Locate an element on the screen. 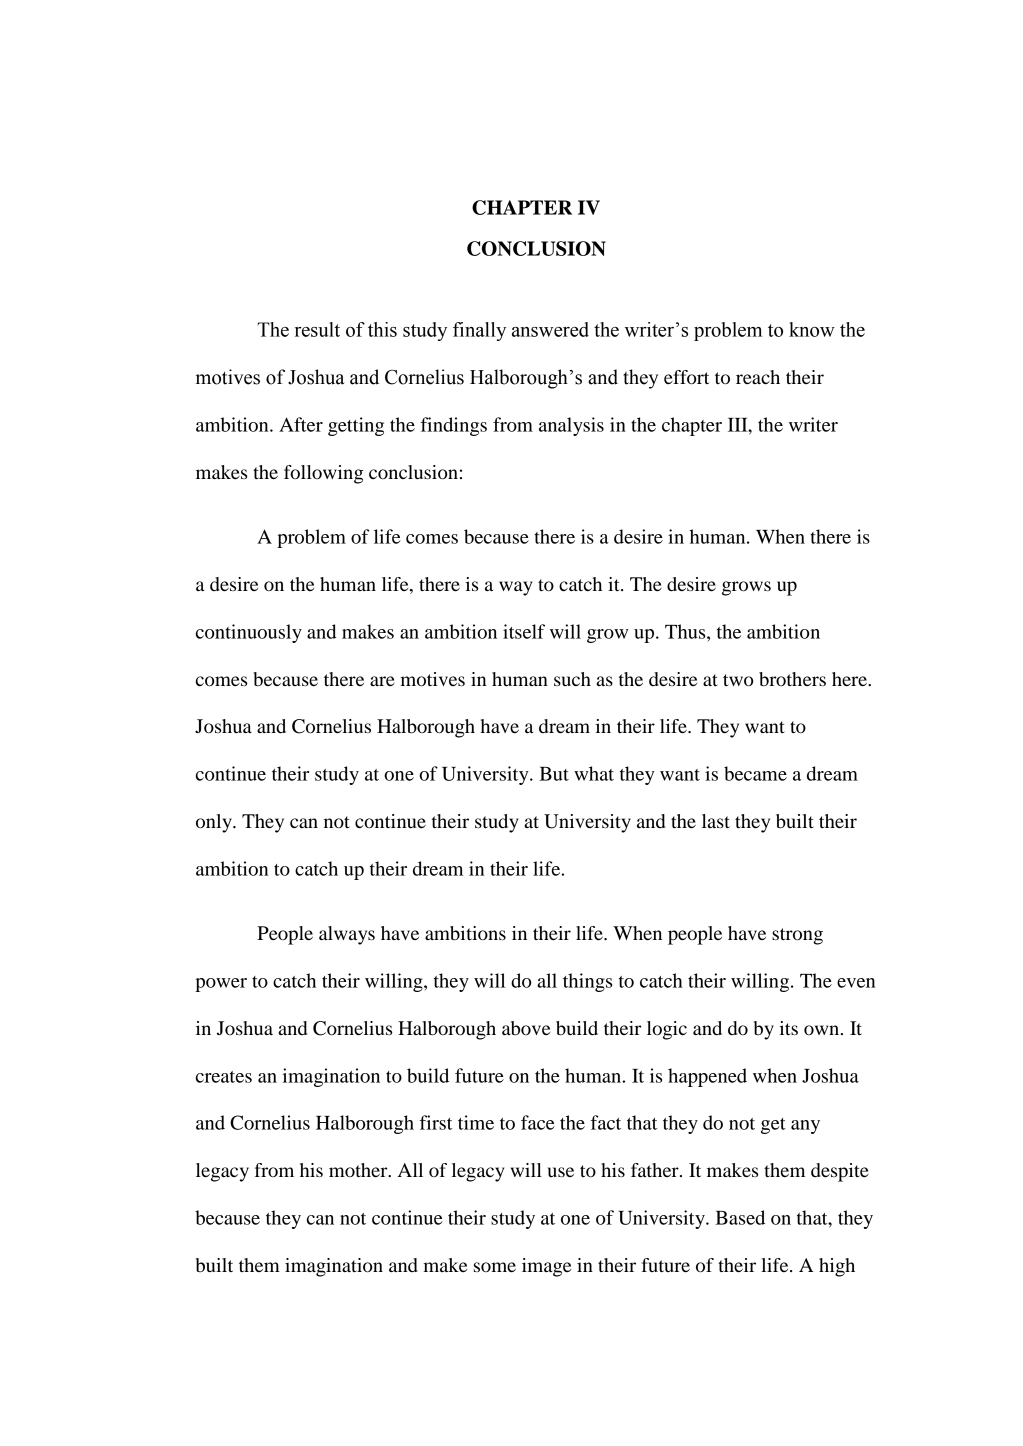  mother is located at coordinates (359, 1170).
